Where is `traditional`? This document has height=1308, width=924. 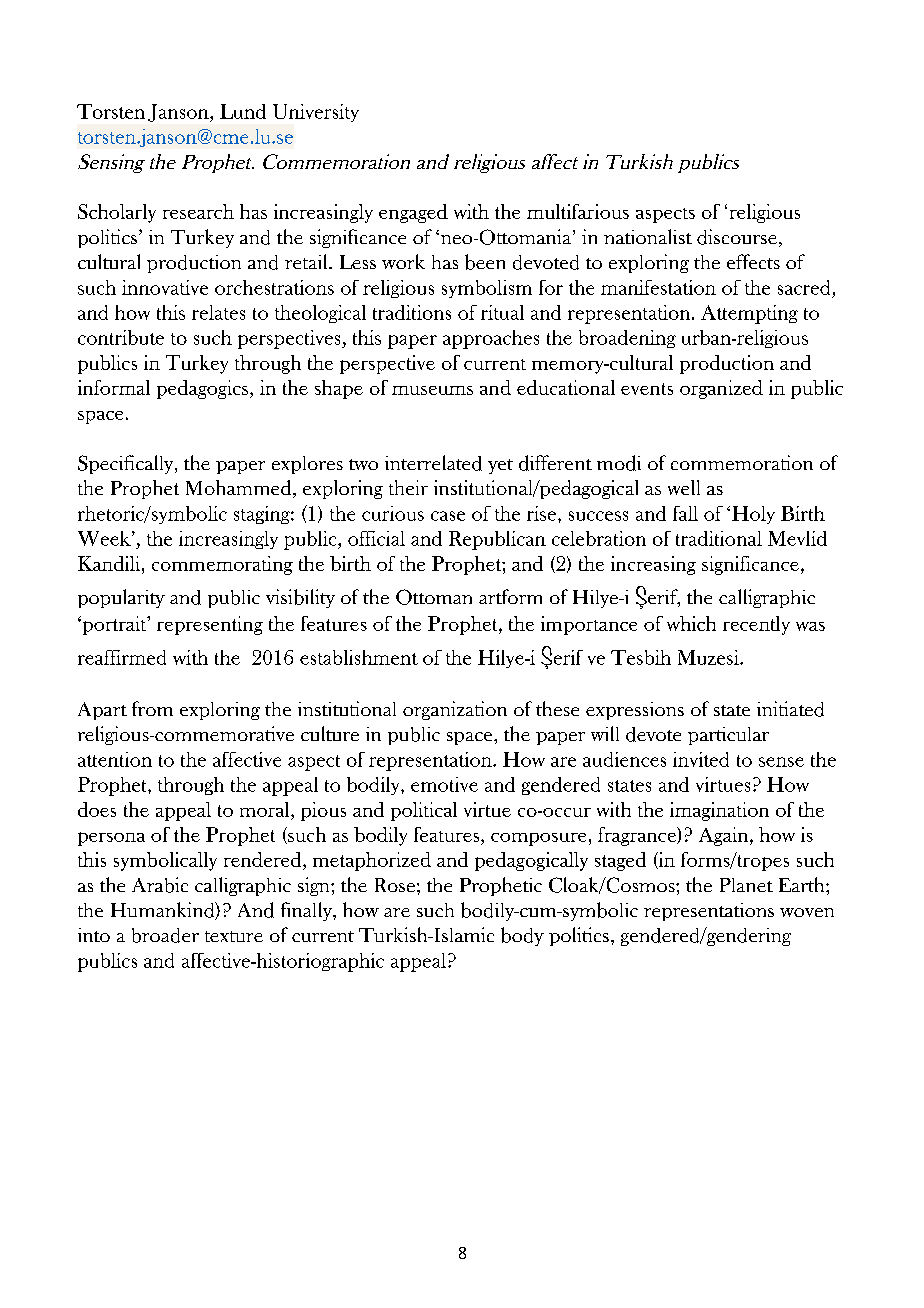 traditional is located at coordinates (719, 538).
